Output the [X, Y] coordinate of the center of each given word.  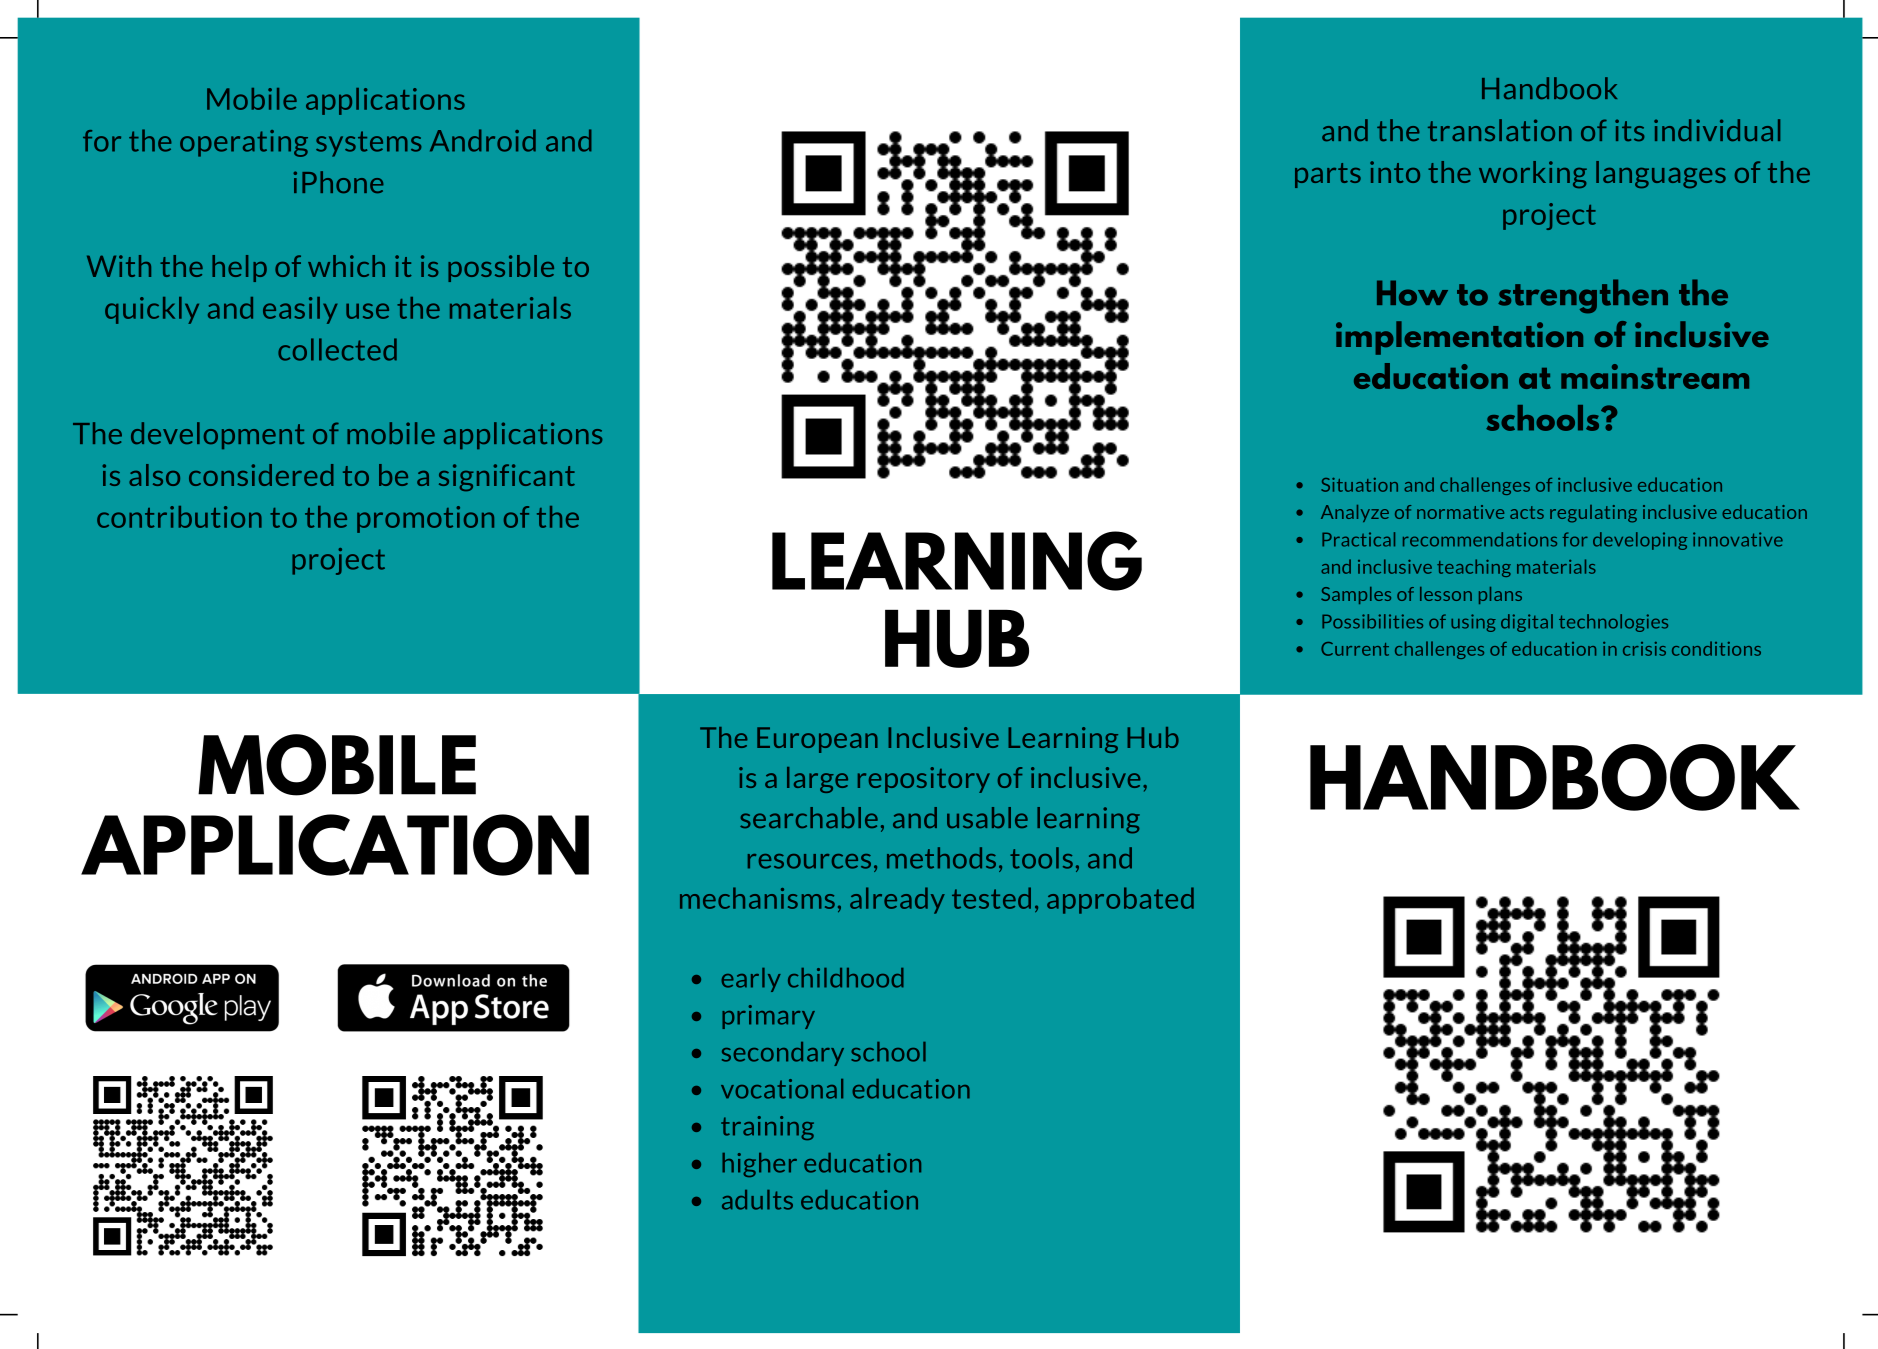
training [767, 1128]
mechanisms [757, 898]
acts [1527, 512]
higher [759, 1165]
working [1533, 174]
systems [368, 144]
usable [987, 818]
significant [507, 477]
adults [757, 1200]
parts [1328, 175]
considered [261, 475]
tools [1041, 858]
